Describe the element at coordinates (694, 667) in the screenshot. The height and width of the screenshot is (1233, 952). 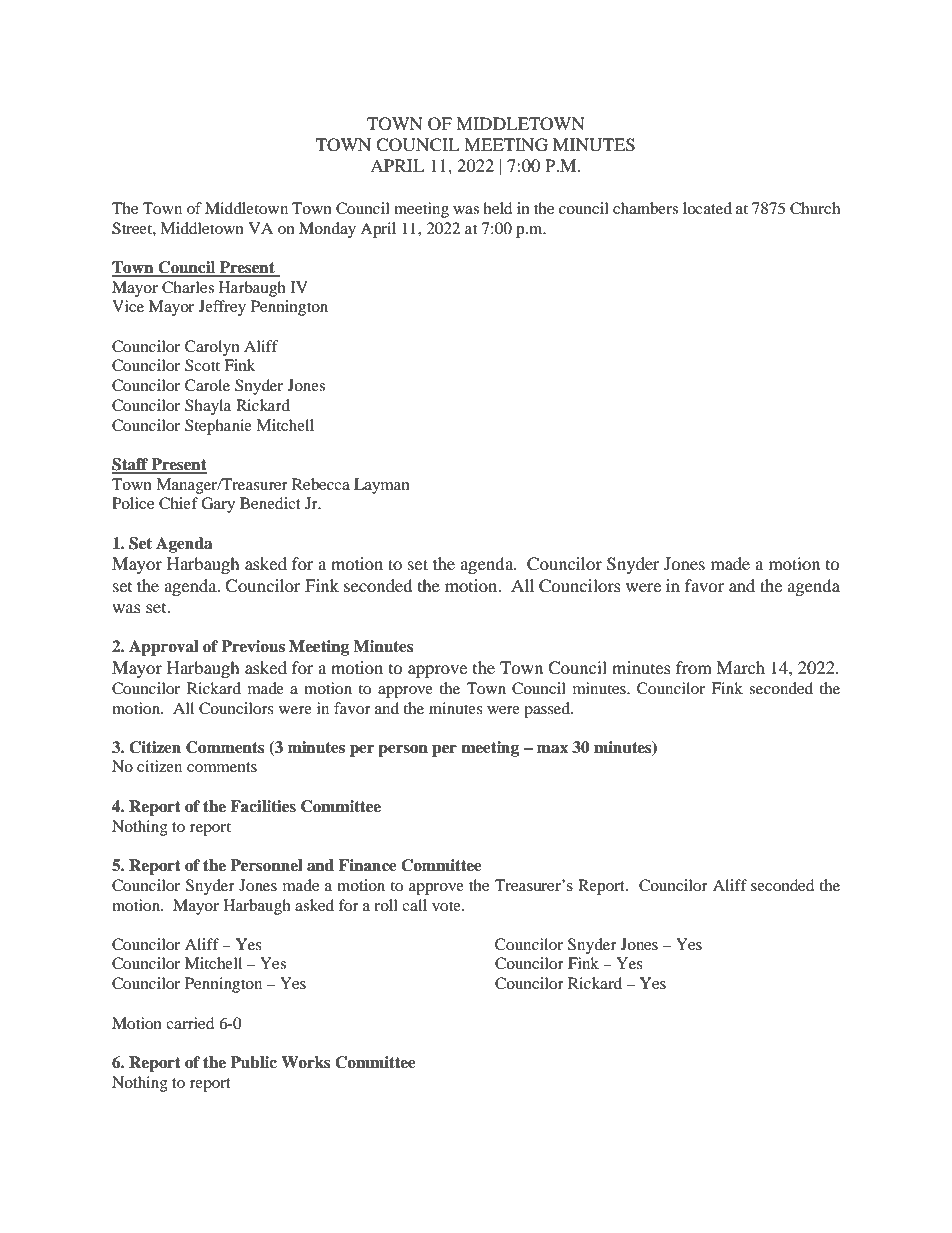
I see `from` at that location.
